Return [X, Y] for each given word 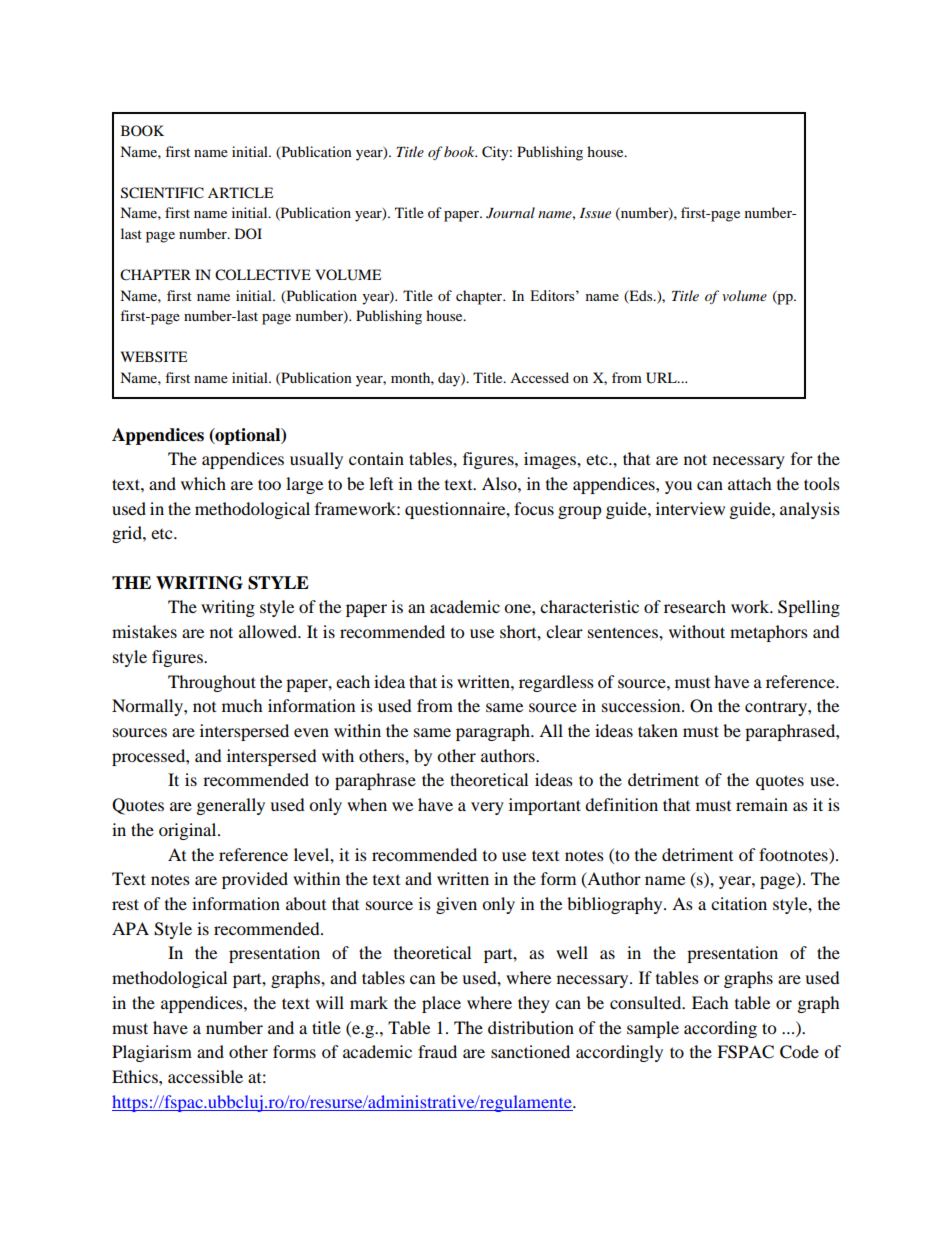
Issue [595, 213]
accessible [205, 1076]
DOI [248, 233]
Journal [510, 213]
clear [564, 631]
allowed [269, 631]
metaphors [769, 633]
